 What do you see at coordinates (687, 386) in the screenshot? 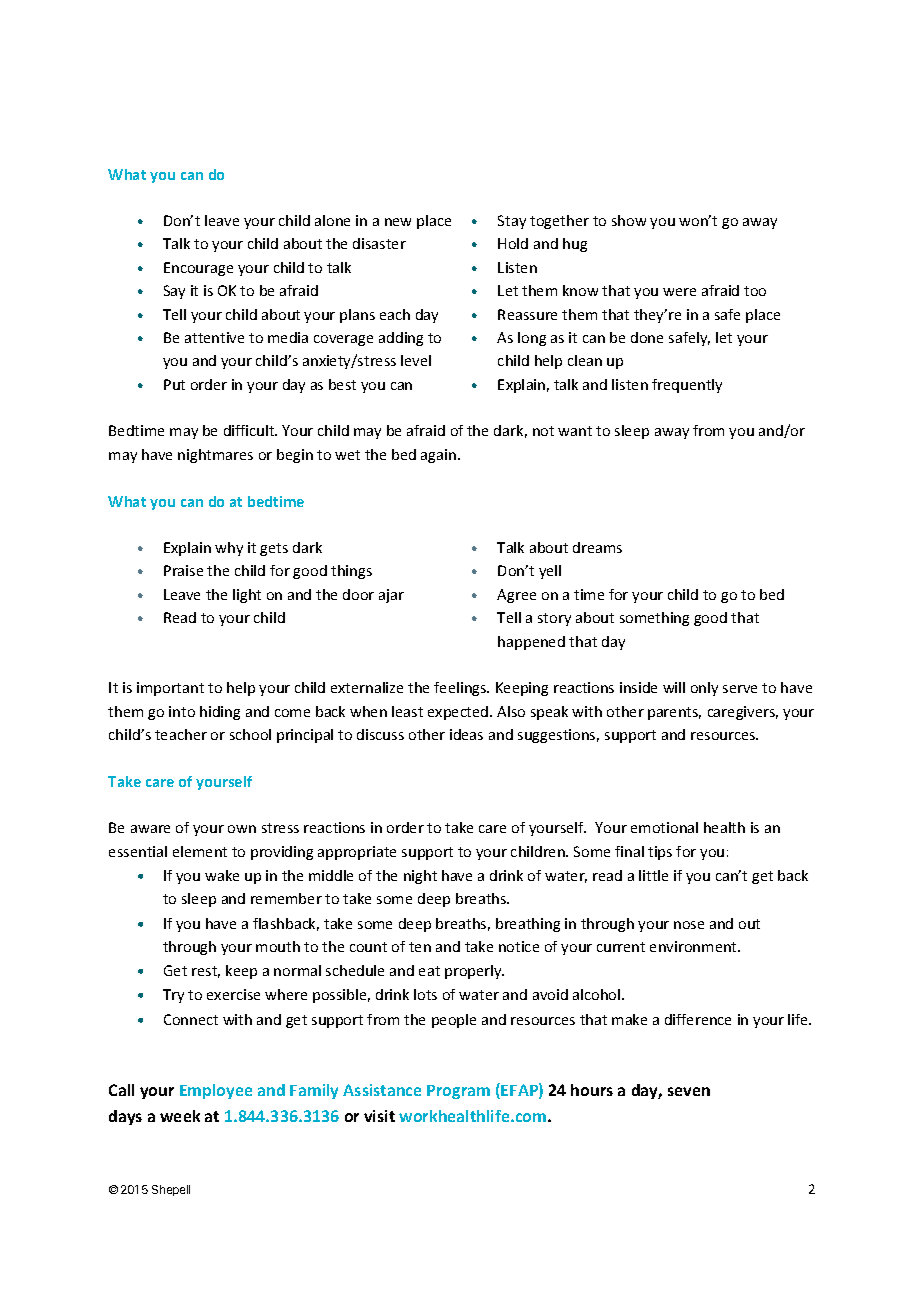
I see `frequently` at bounding box center [687, 386].
